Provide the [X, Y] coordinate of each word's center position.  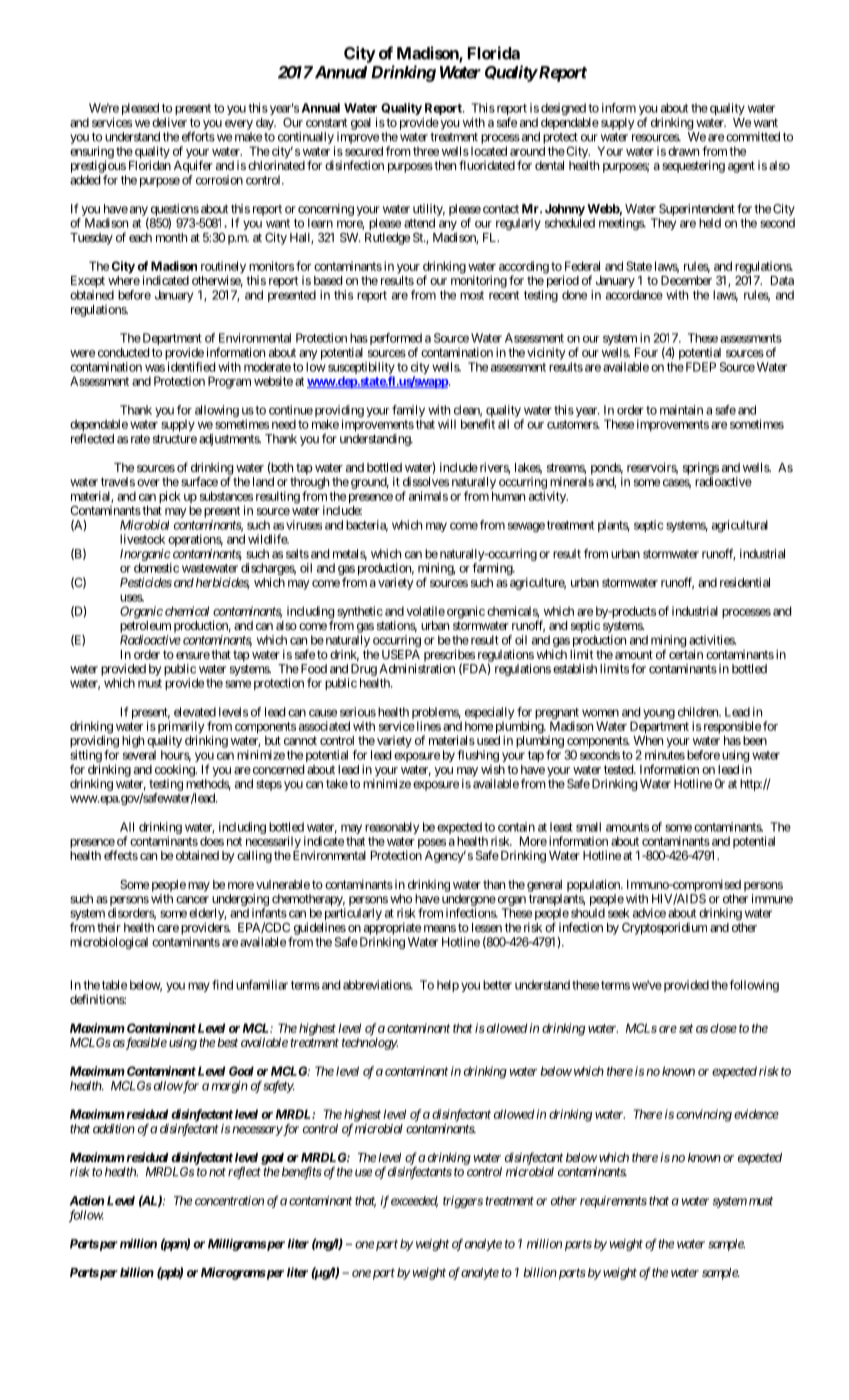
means [440, 928]
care [168, 928]
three [426, 151]
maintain [681, 410]
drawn [683, 151]
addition [114, 1129]
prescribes [449, 656]
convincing [704, 1115]
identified [191, 367]
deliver [169, 122]
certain [686, 654]
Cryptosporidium [664, 928]
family [408, 412]
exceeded [414, 1202]
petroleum [145, 627]
